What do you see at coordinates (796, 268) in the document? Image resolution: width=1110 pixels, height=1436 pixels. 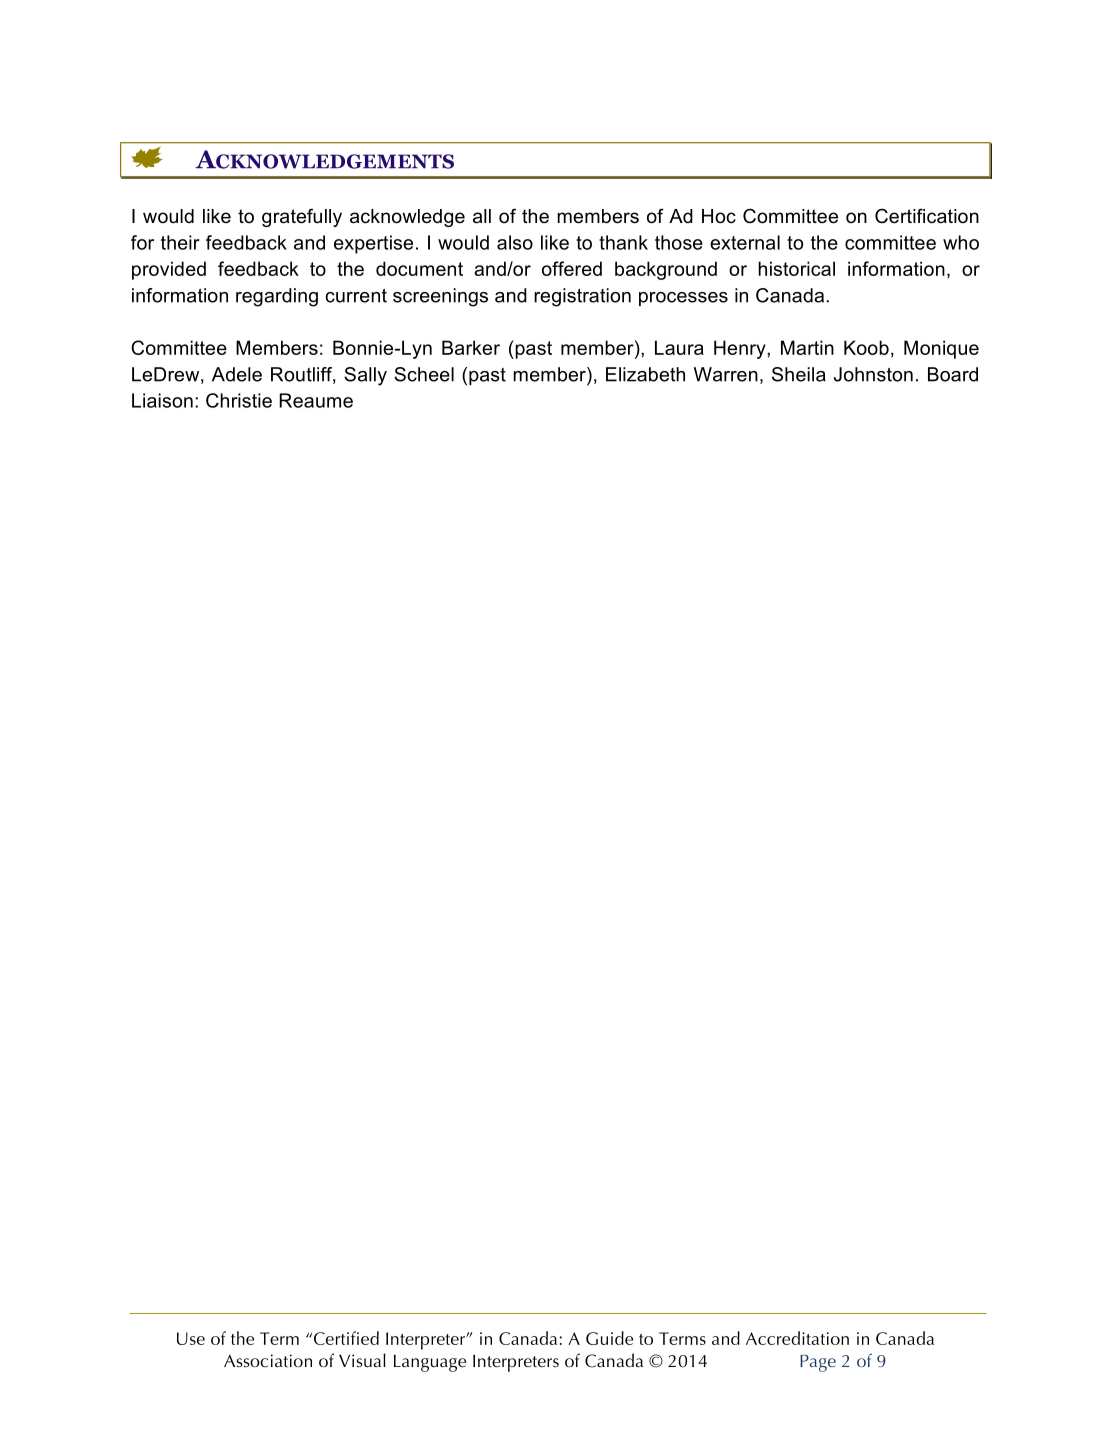 I see `historical` at bounding box center [796, 268].
